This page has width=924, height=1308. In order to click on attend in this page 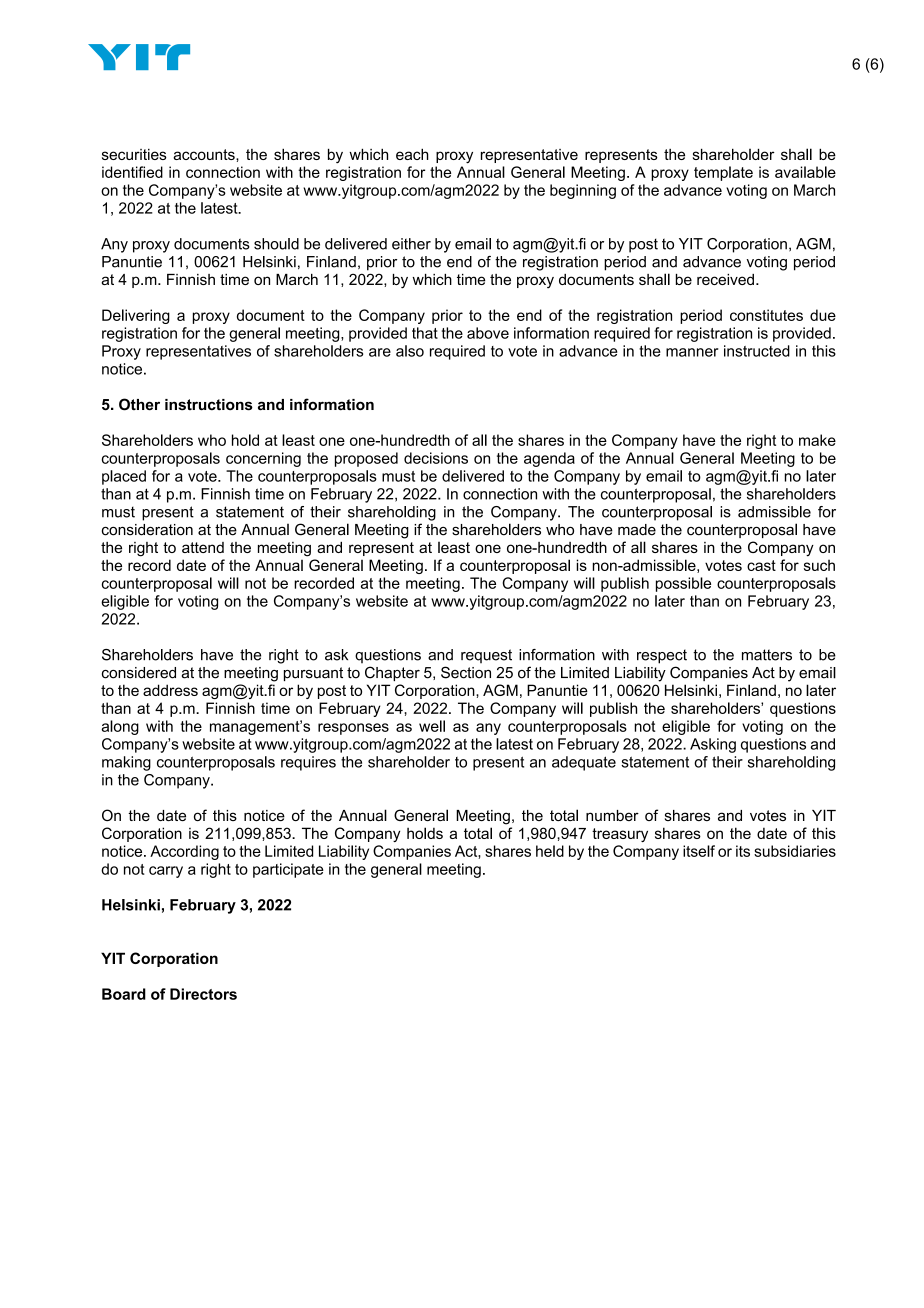, I will do `click(203, 547)`.
